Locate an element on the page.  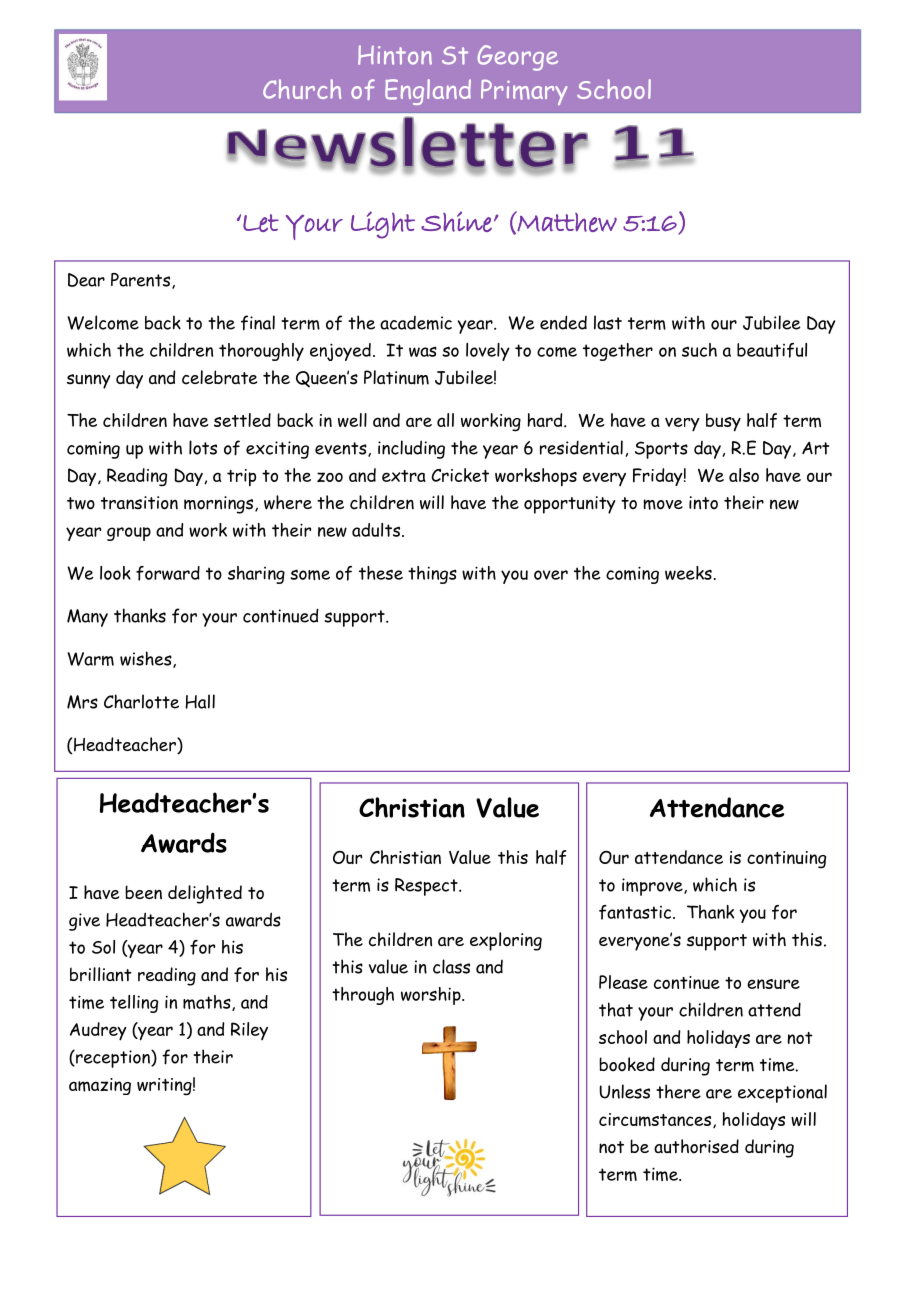
forward is located at coordinates (168, 573).
